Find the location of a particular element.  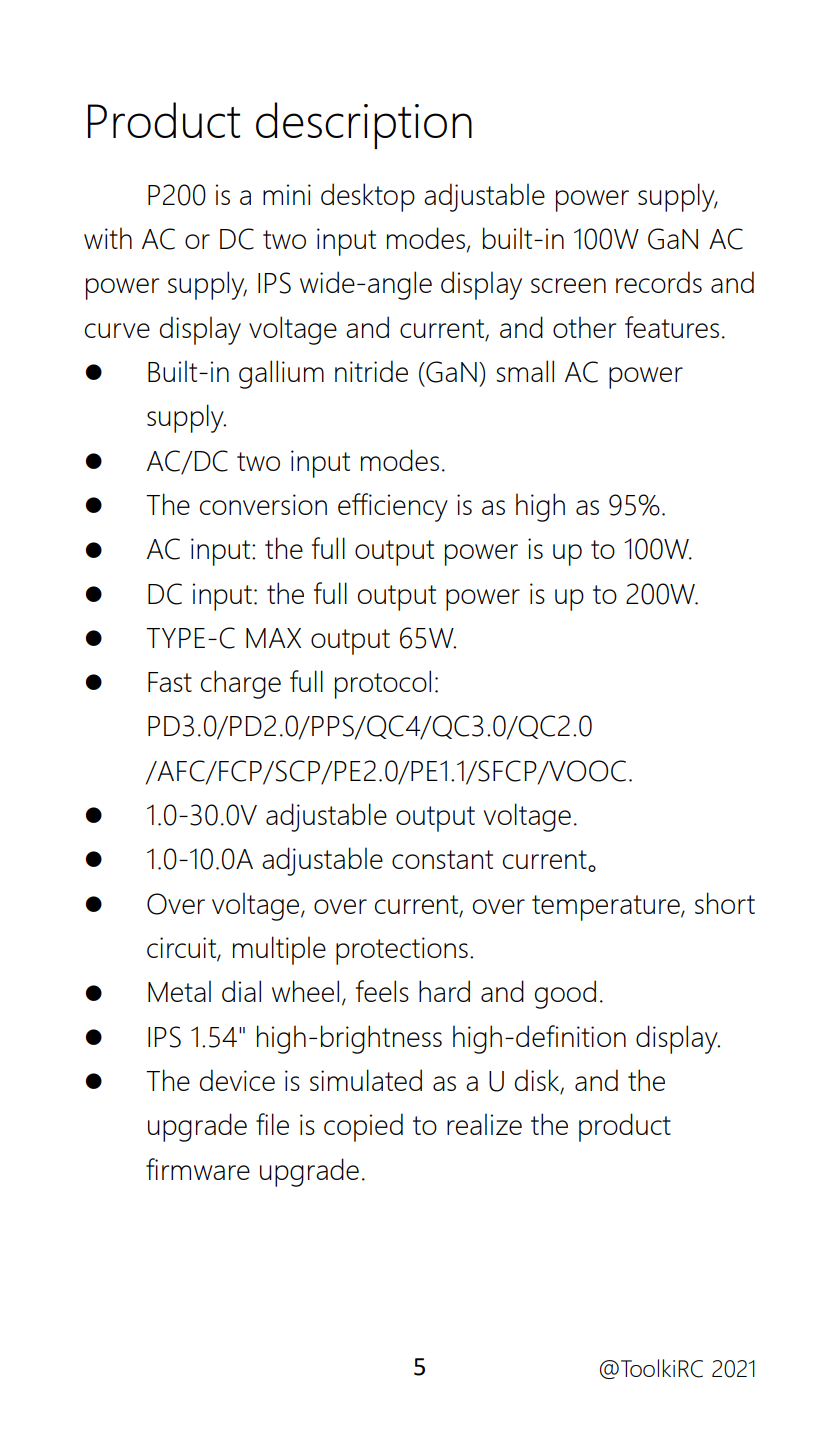

description is located at coordinates (364, 125).
